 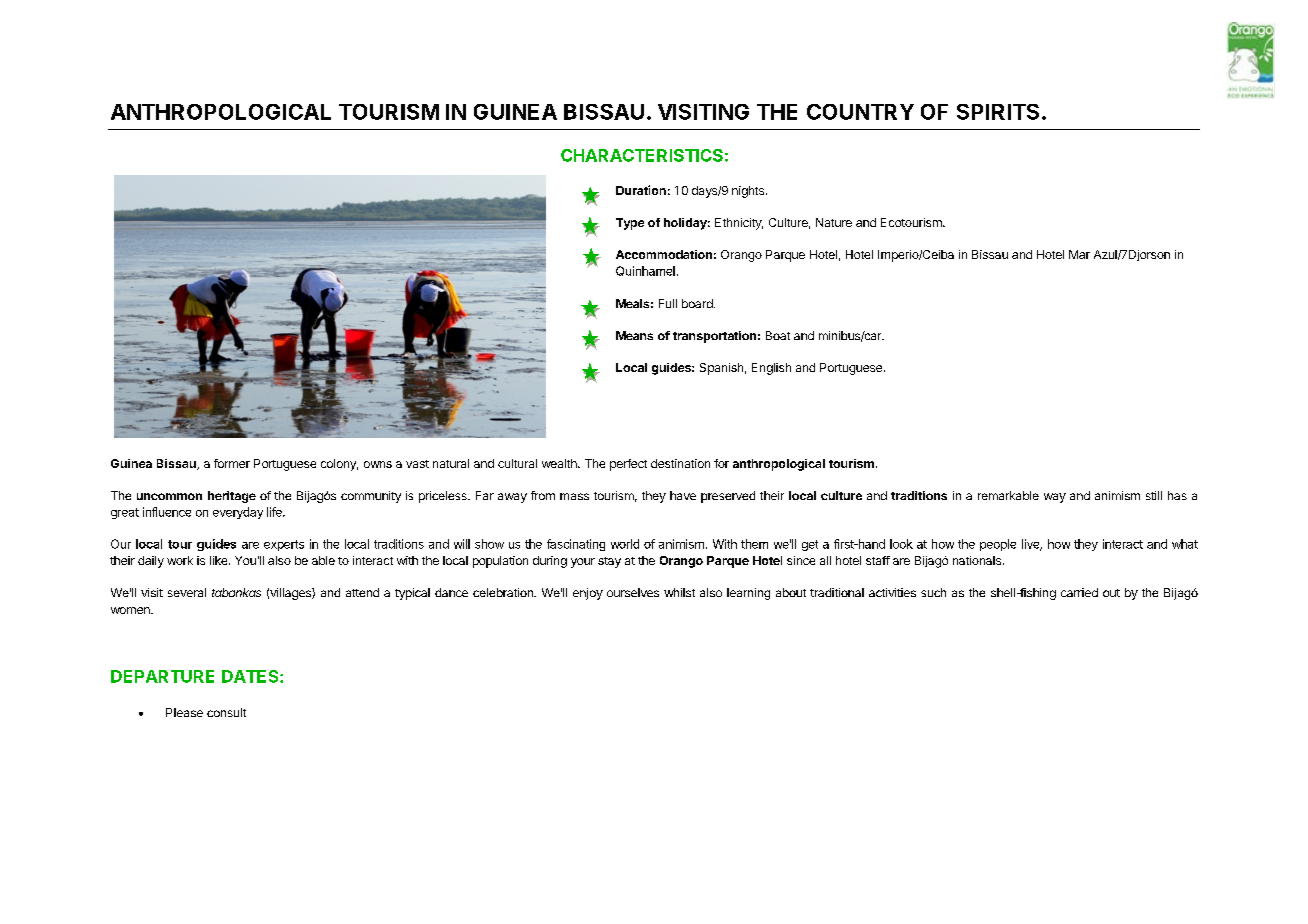 What do you see at coordinates (998, 112) in the screenshot?
I see `SPIRITS` at bounding box center [998, 112].
